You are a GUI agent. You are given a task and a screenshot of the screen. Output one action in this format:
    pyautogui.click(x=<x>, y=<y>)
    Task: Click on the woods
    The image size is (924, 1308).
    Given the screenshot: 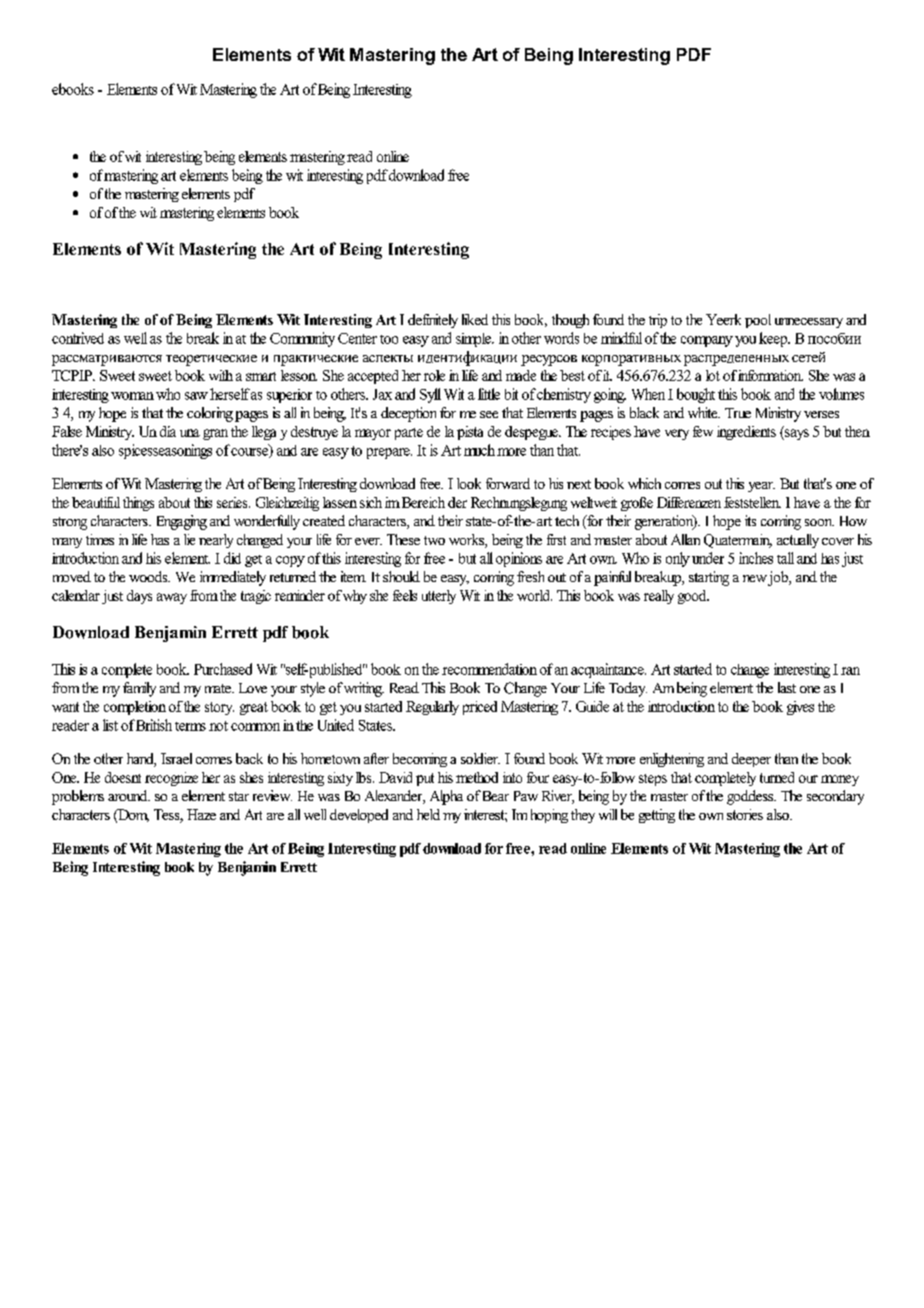 What is the action you would take?
    pyautogui.click(x=149, y=576)
